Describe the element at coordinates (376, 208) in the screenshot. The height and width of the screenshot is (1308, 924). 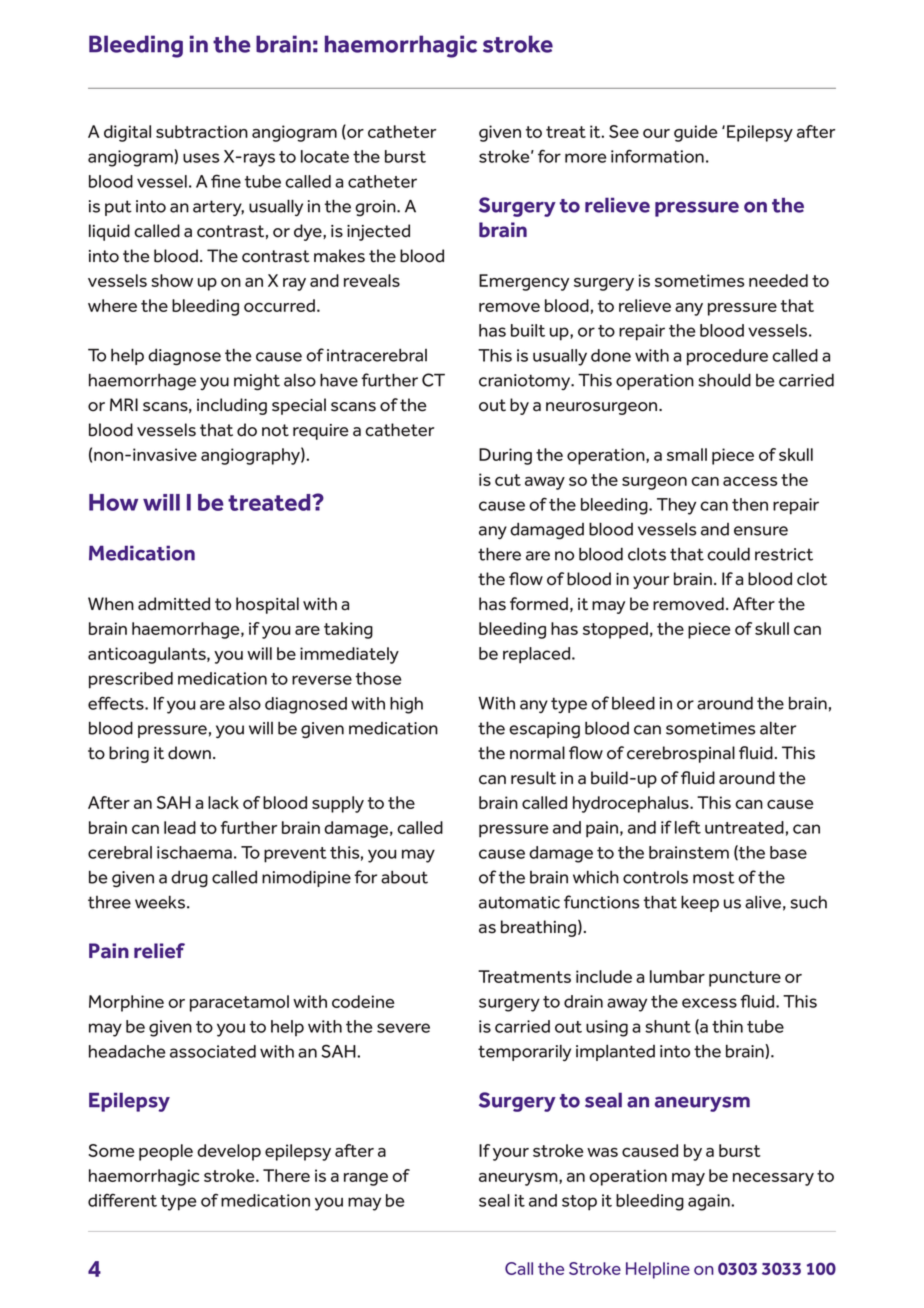
I see `groin` at that location.
